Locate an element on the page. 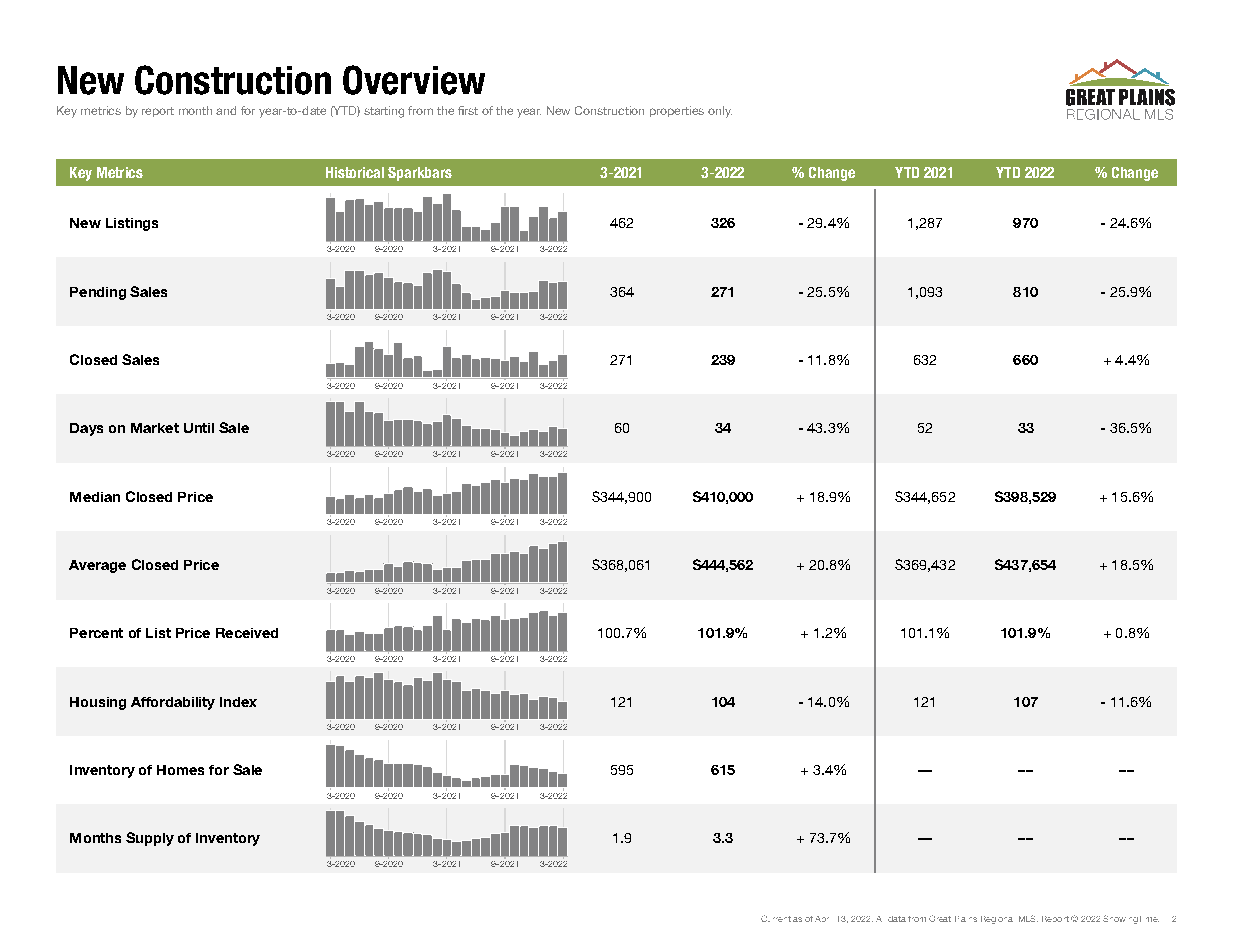  Until is located at coordinates (199, 428).
